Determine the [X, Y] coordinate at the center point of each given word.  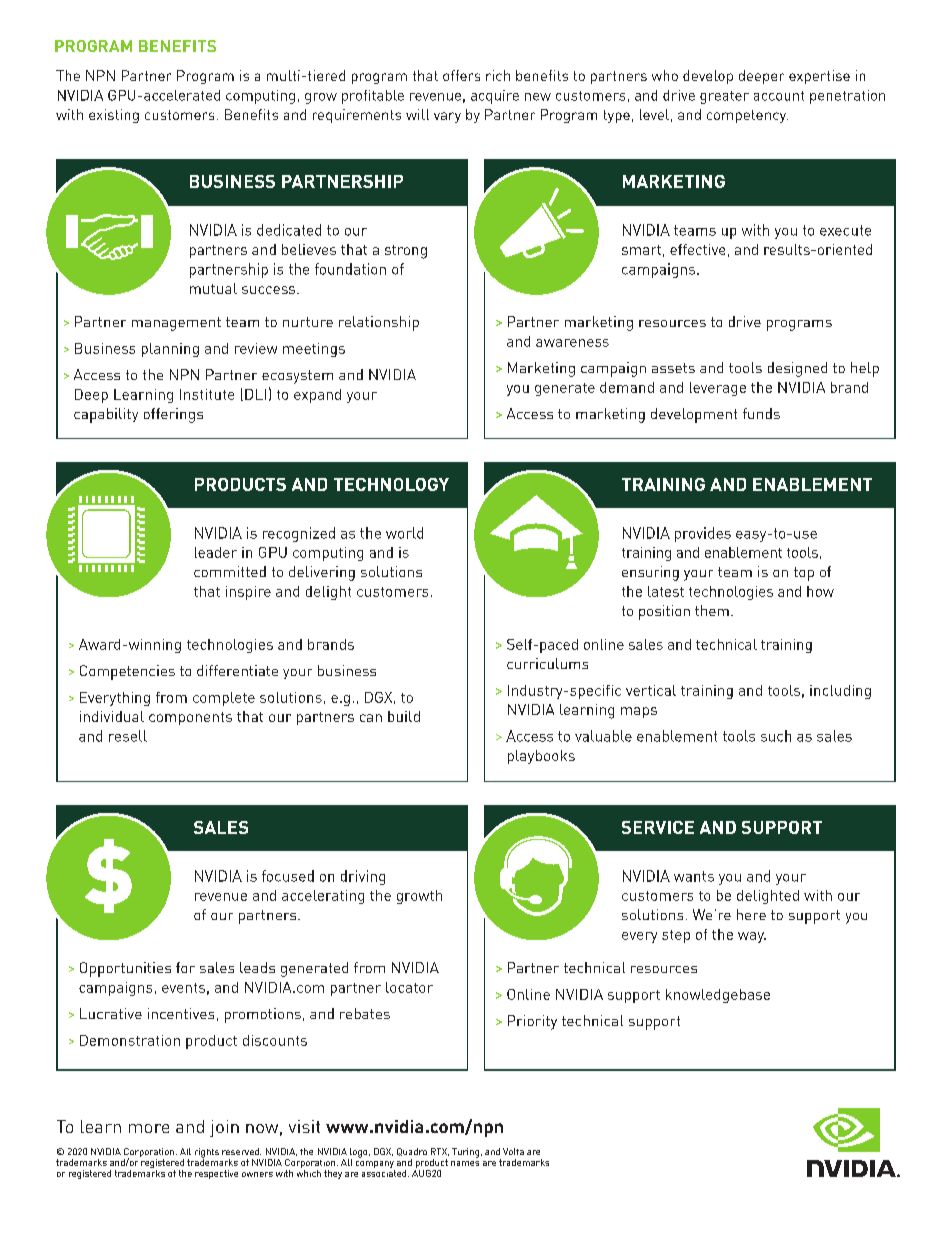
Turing [465, 1153]
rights [207, 1154]
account [779, 96]
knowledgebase [718, 996]
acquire [495, 97]
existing [114, 116]
